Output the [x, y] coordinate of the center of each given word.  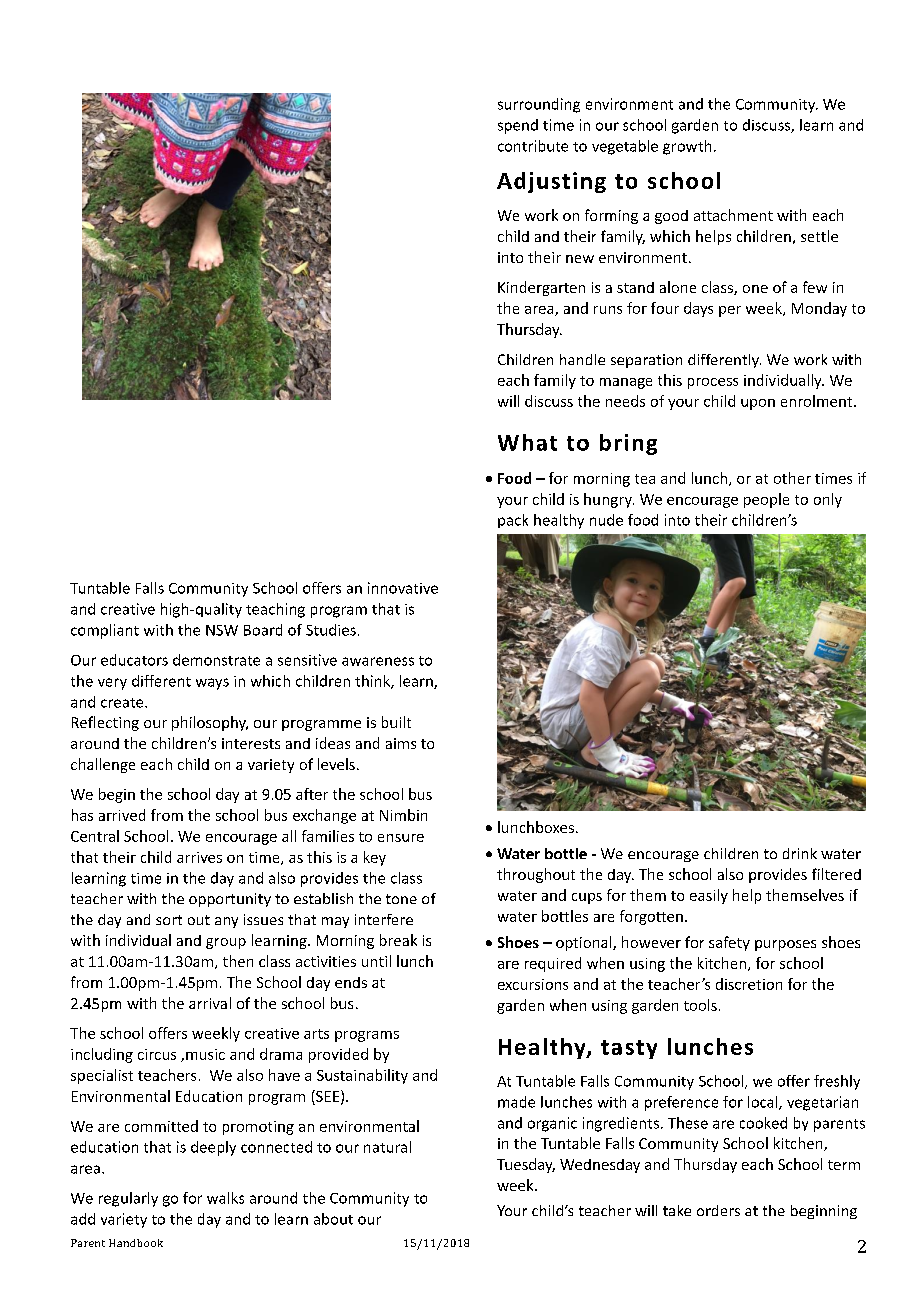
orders [718, 1210]
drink [800, 853]
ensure [401, 838]
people [766, 500]
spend [518, 126]
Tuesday [526, 1165]
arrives [199, 857]
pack [513, 521]
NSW [222, 630]
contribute [533, 146]
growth [687, 147]
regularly [128, 1199]
